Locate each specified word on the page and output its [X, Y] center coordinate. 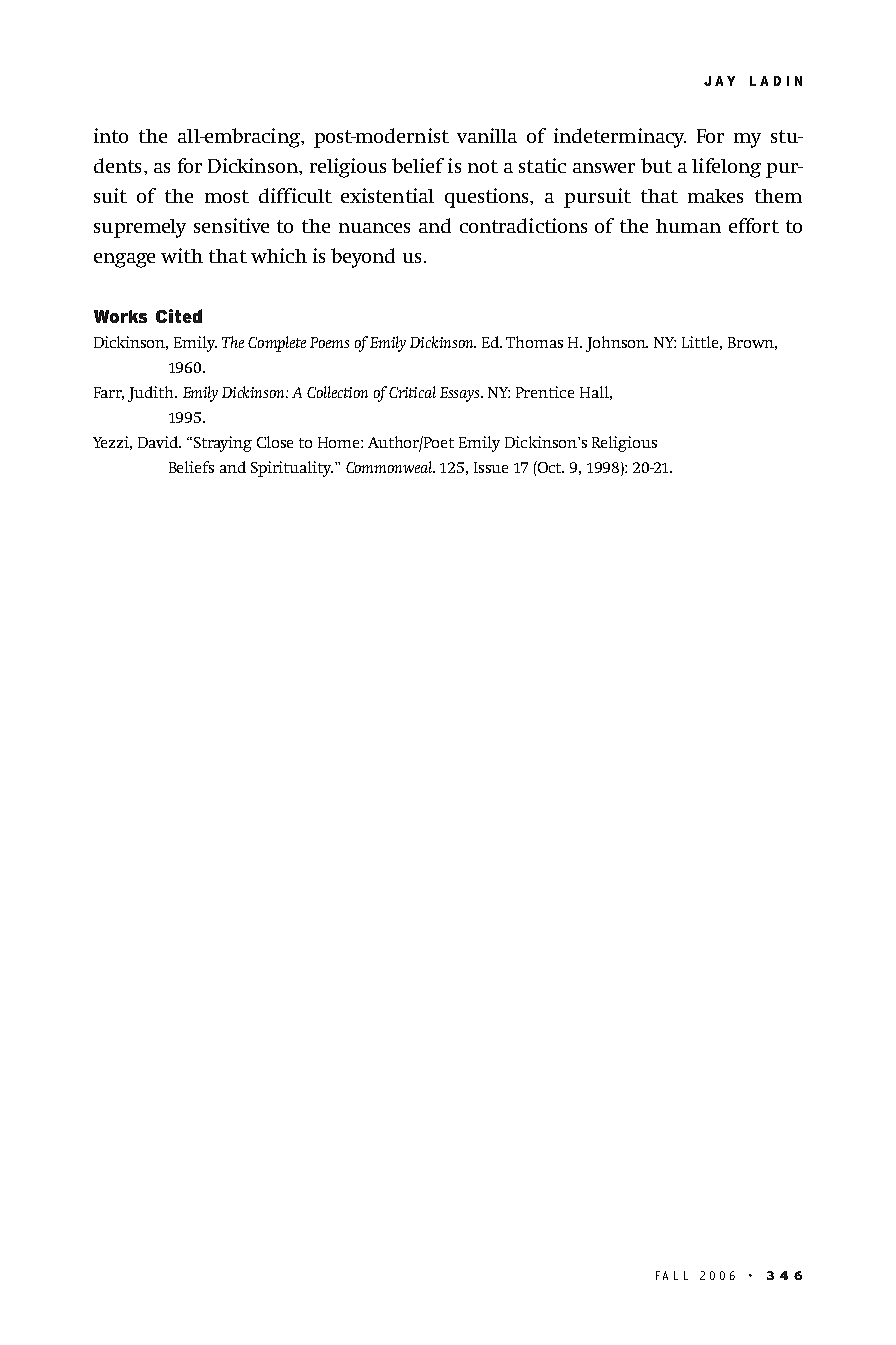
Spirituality [292, 469]
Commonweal [390, 467]
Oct [550, 467]
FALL [672, 1275]
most [227, 196]
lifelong [726, 168]
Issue [491, 467]
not [483, 166]
